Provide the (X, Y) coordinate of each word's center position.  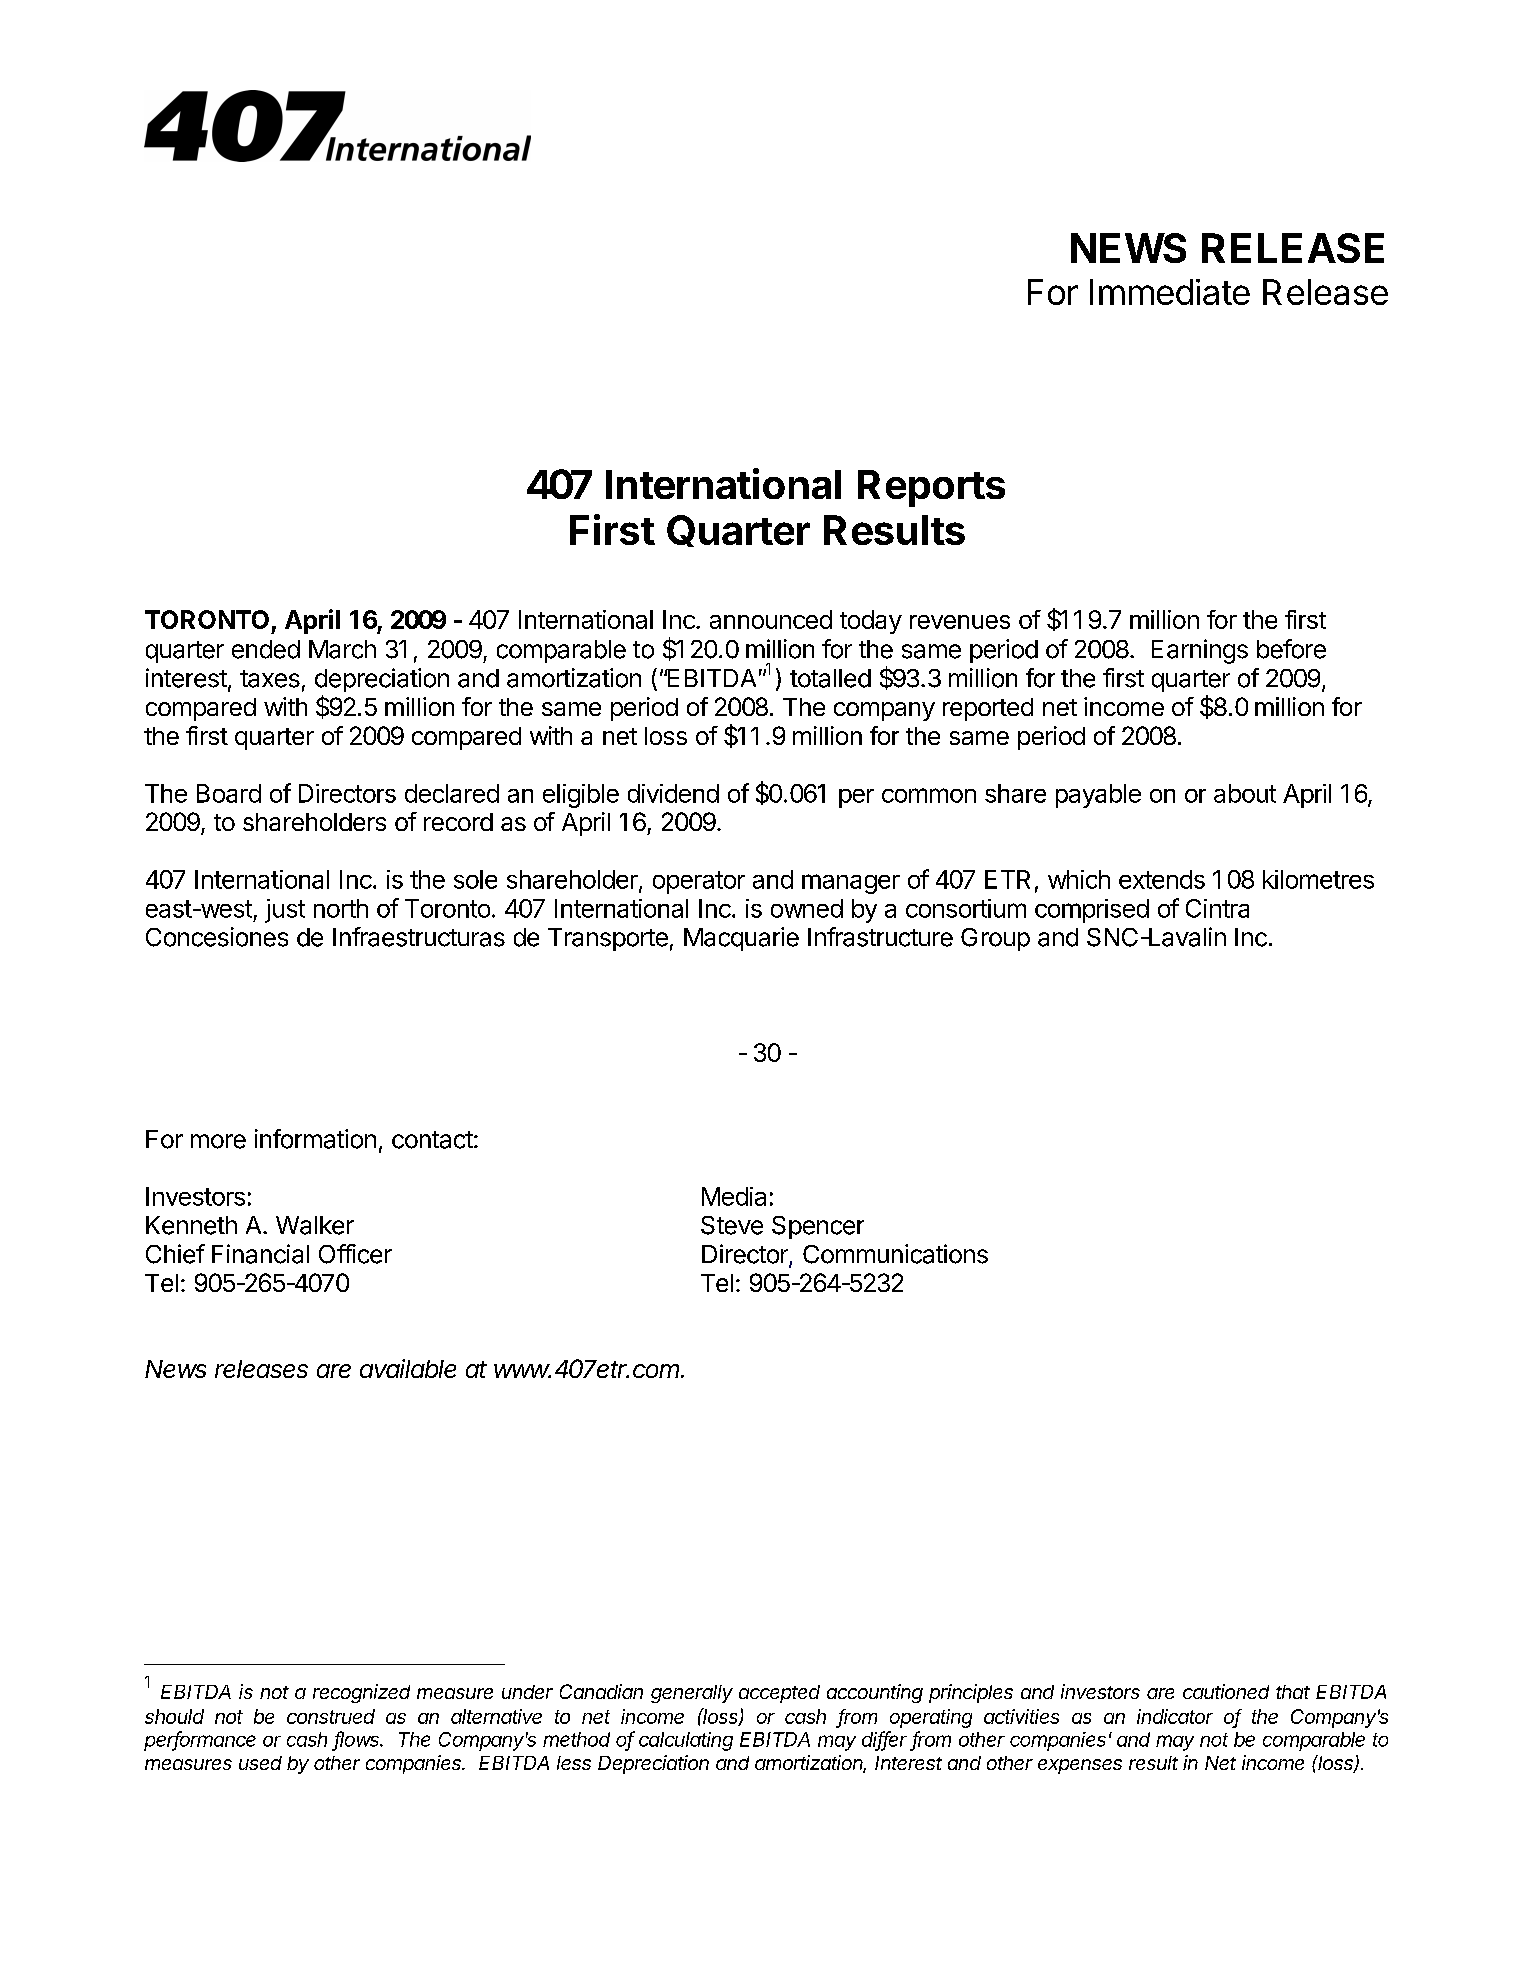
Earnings (1200, 651)
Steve (732, 1225)
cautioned (1226, 1691)
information (315, 1139)
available (408, 1368)
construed (331, 1716)
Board (229, 793)
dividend (673, 793)
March (342, 649)
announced (771, 619)
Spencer (818, 1227)
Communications (895, 1254)
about (1245, 793)
